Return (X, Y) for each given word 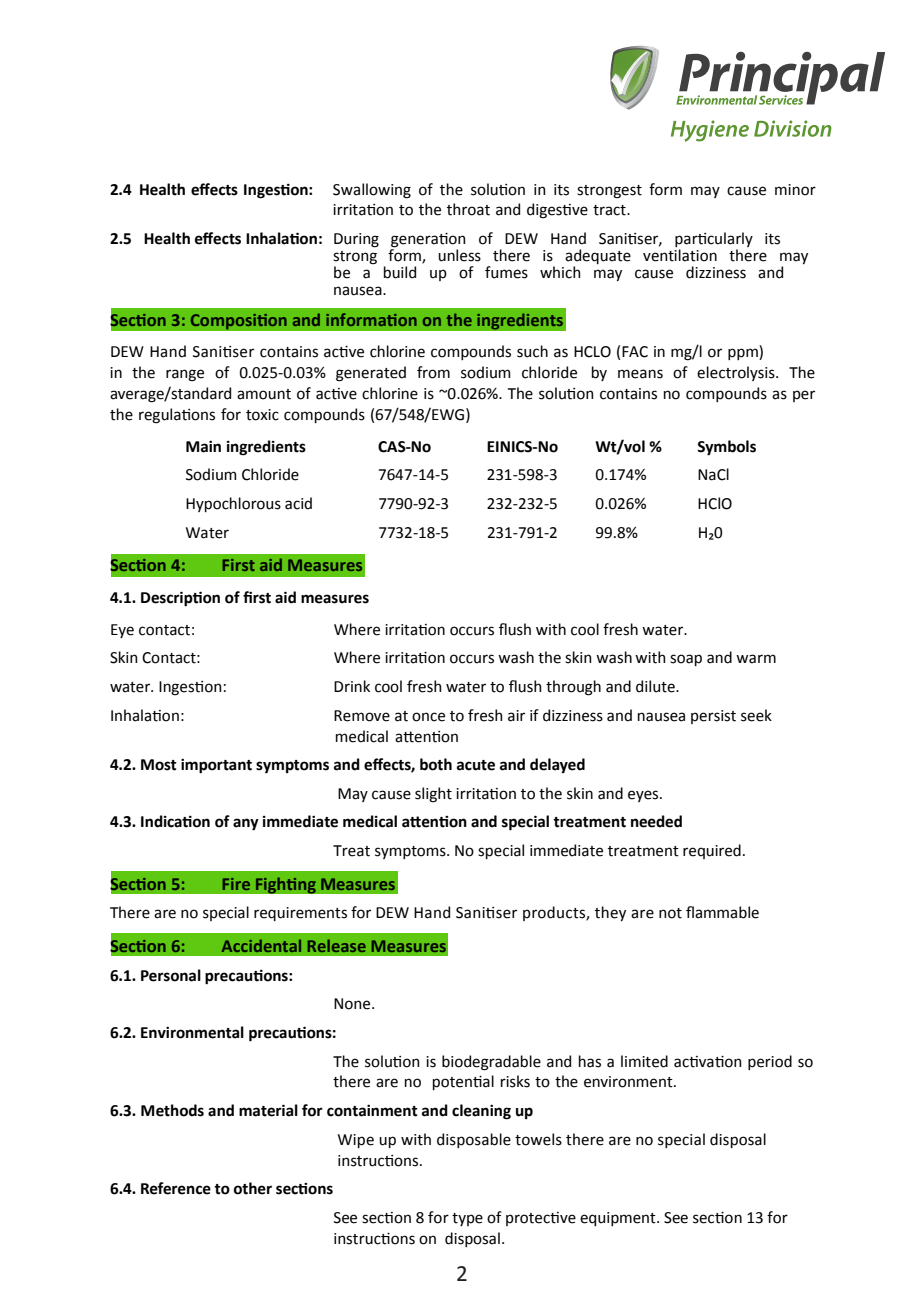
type (467, 1219)
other (253, 1188)
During (356, 240)
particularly (714, 241)
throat (468, 209)
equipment (619, 1219)
